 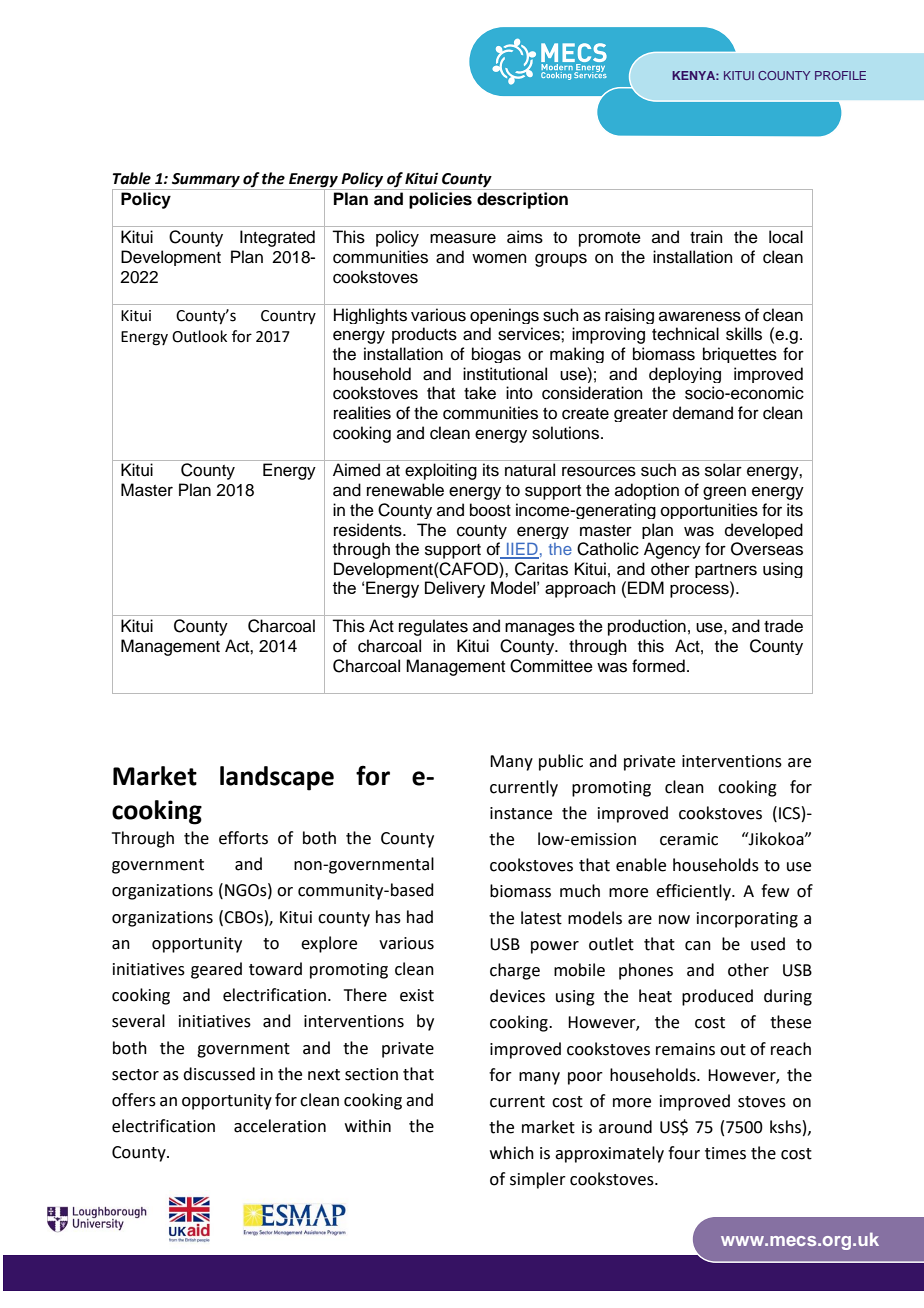 I want to click on landscape, so click(x=277, y=778).
